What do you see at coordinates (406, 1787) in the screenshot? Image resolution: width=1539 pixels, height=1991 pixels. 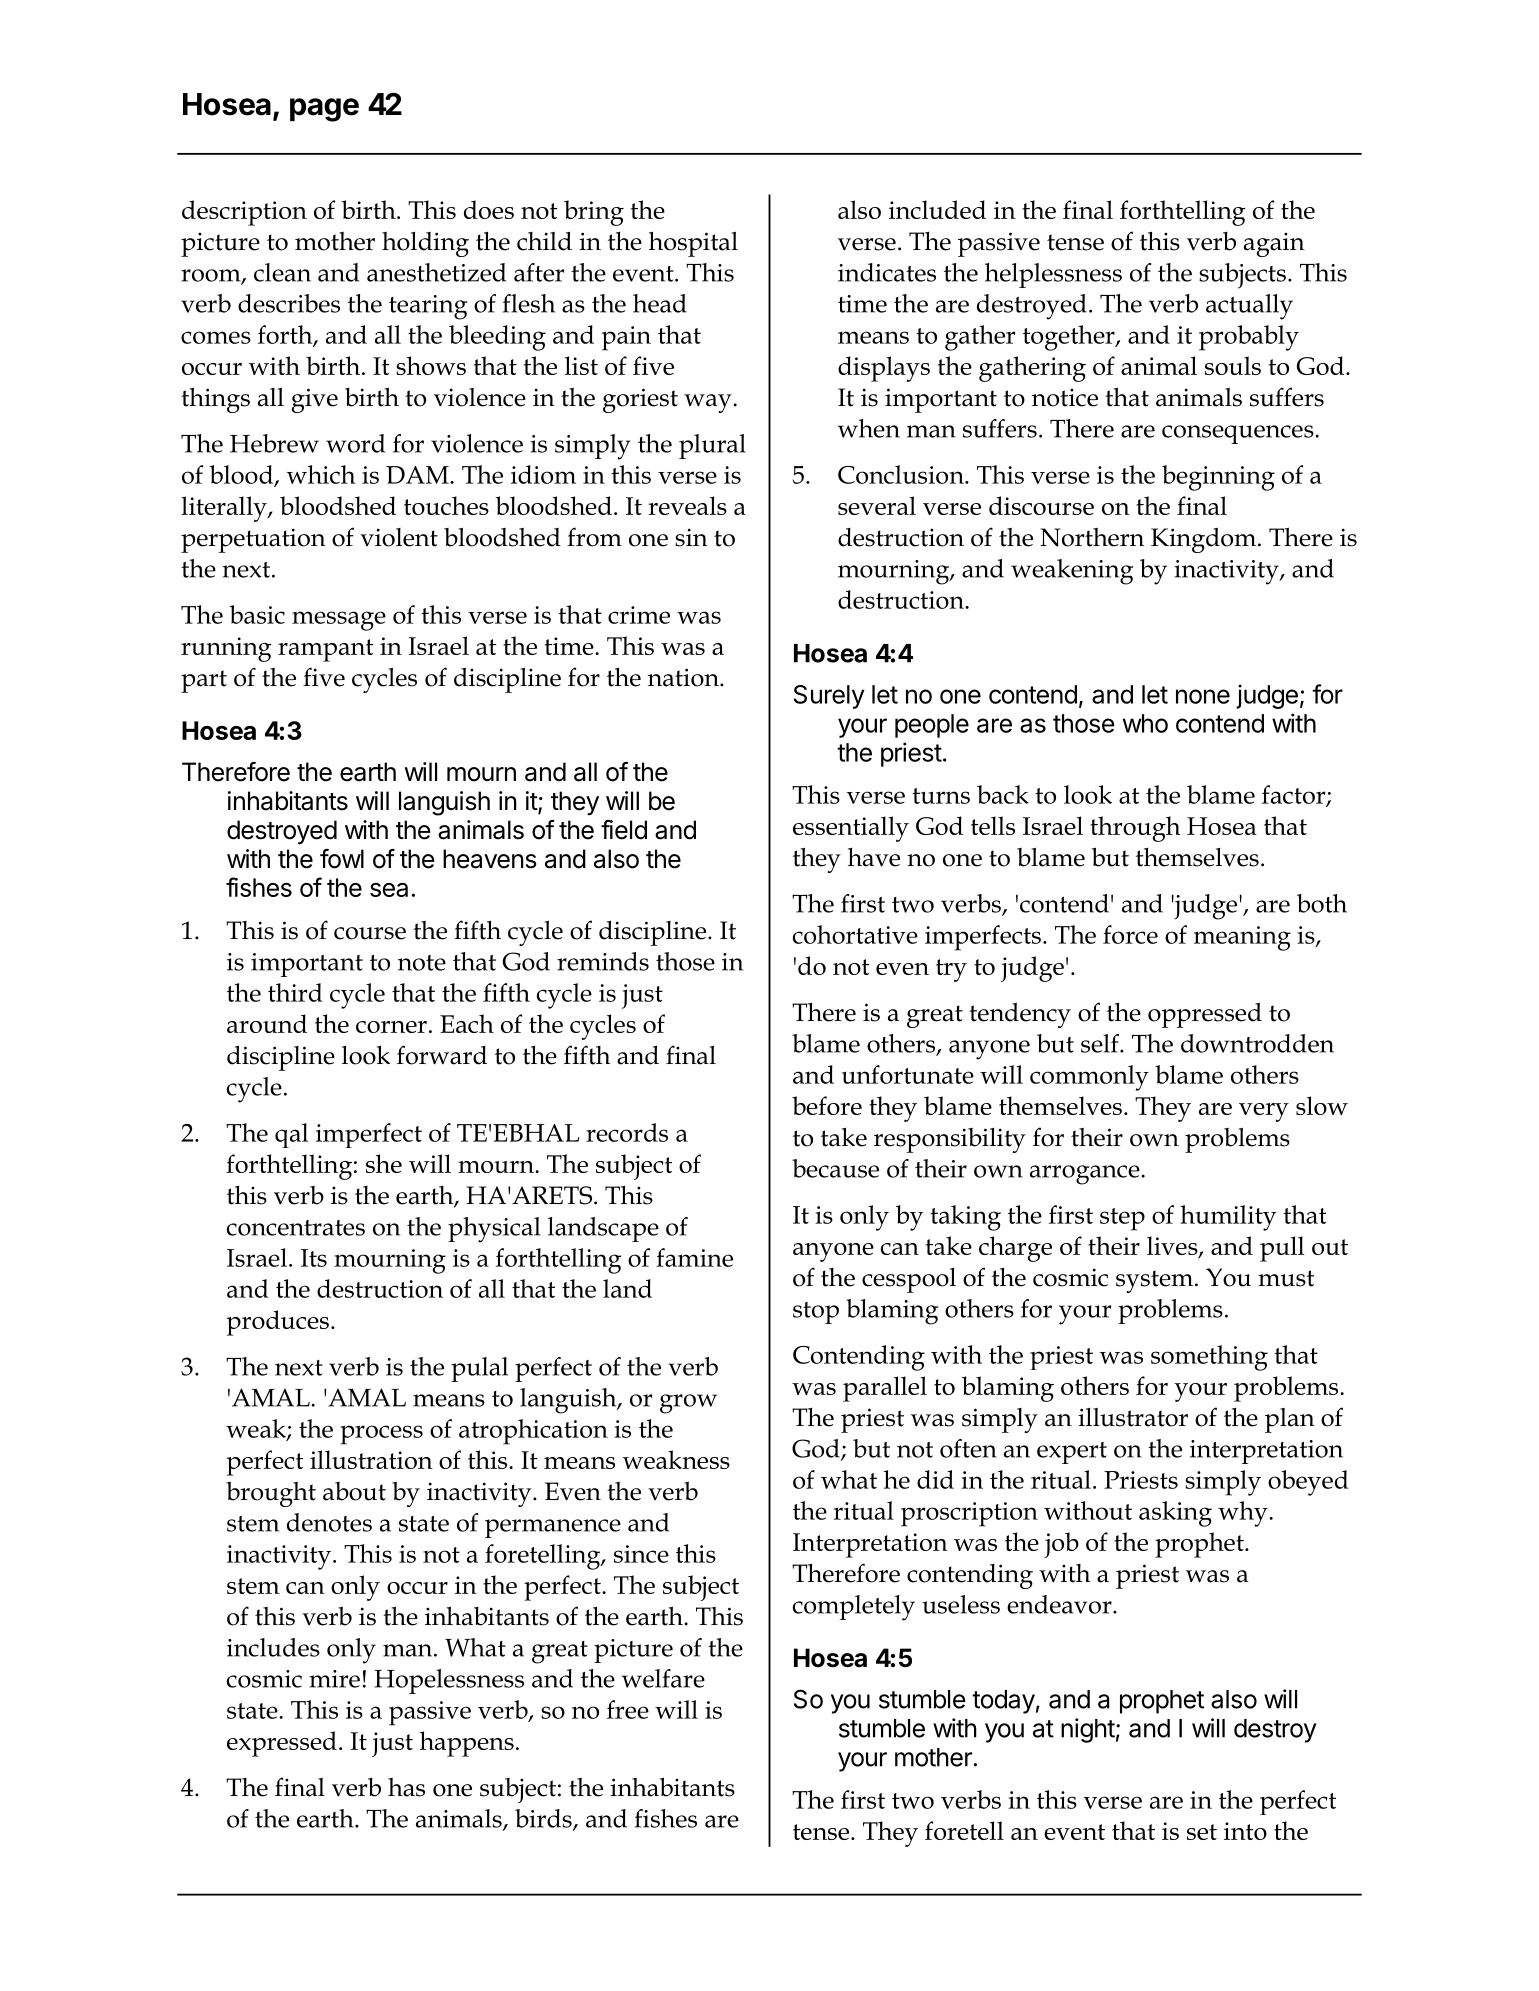 I see `has` at bounding box center [406, 1787].
